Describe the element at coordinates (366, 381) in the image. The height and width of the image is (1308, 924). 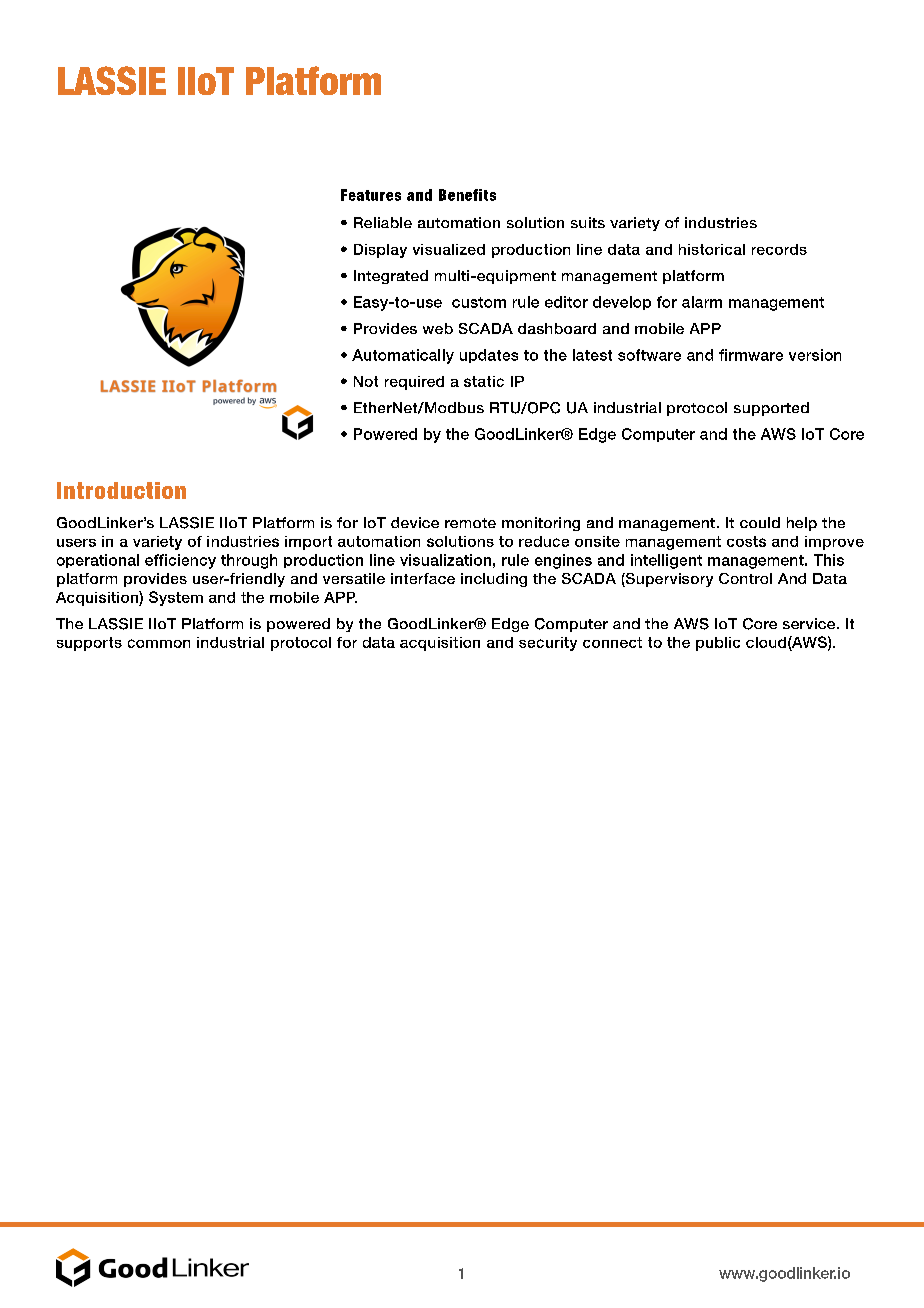
I see `Not` at that location.
